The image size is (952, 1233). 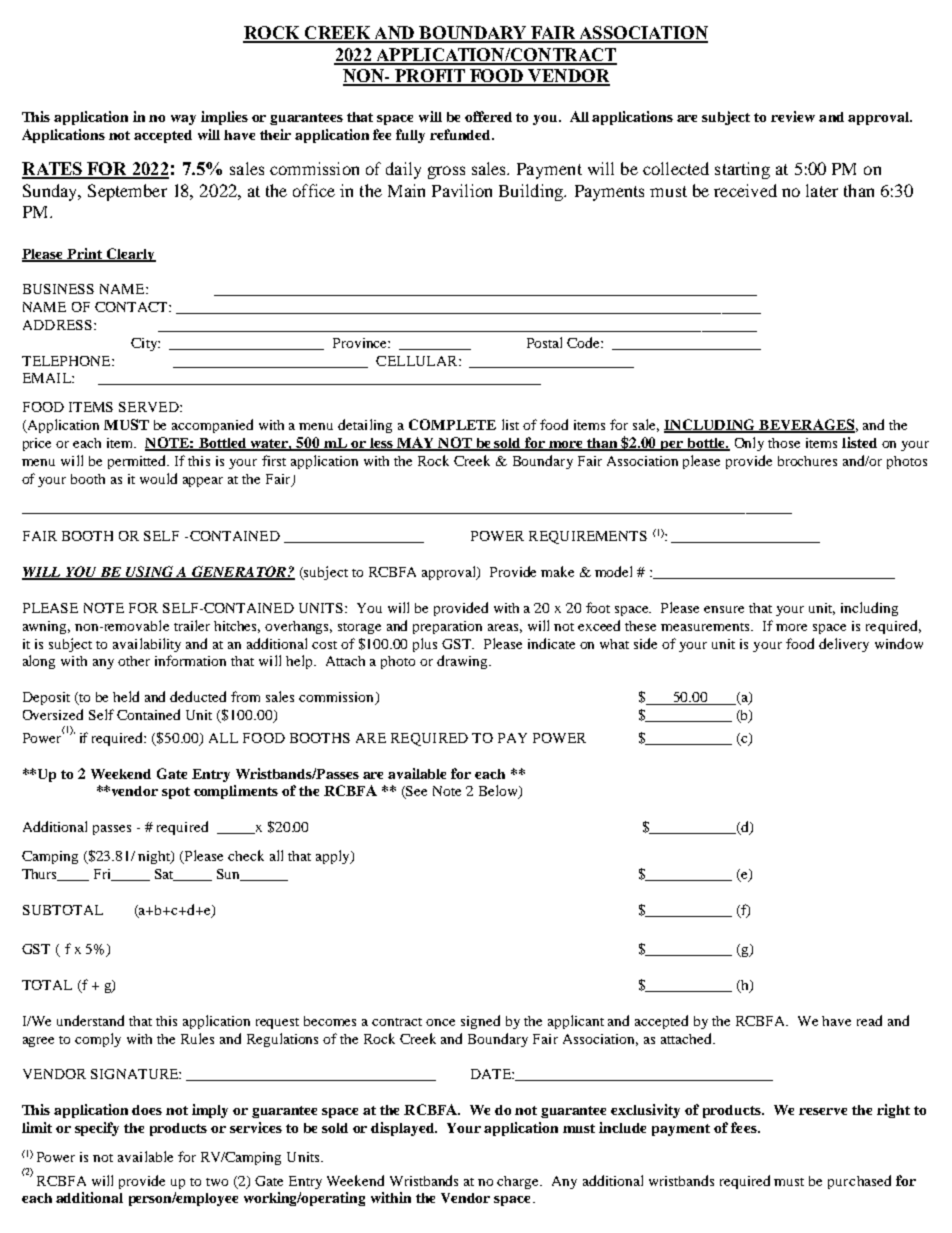 I want to click on those, so click(x=784, y=443).
